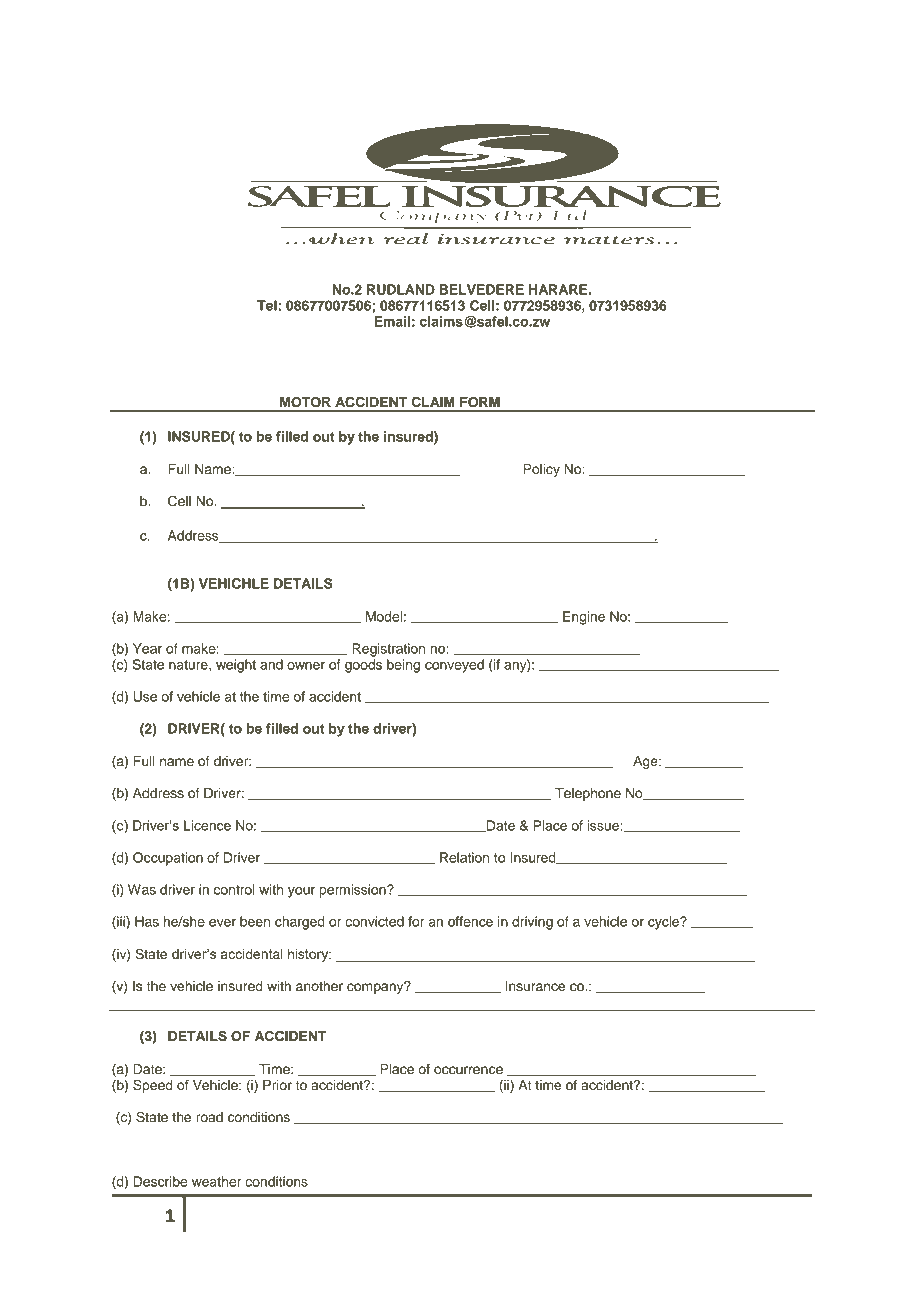  Describe the element at coordinates (454, 666) in the screenshot. I see `conveyed` at that location.
